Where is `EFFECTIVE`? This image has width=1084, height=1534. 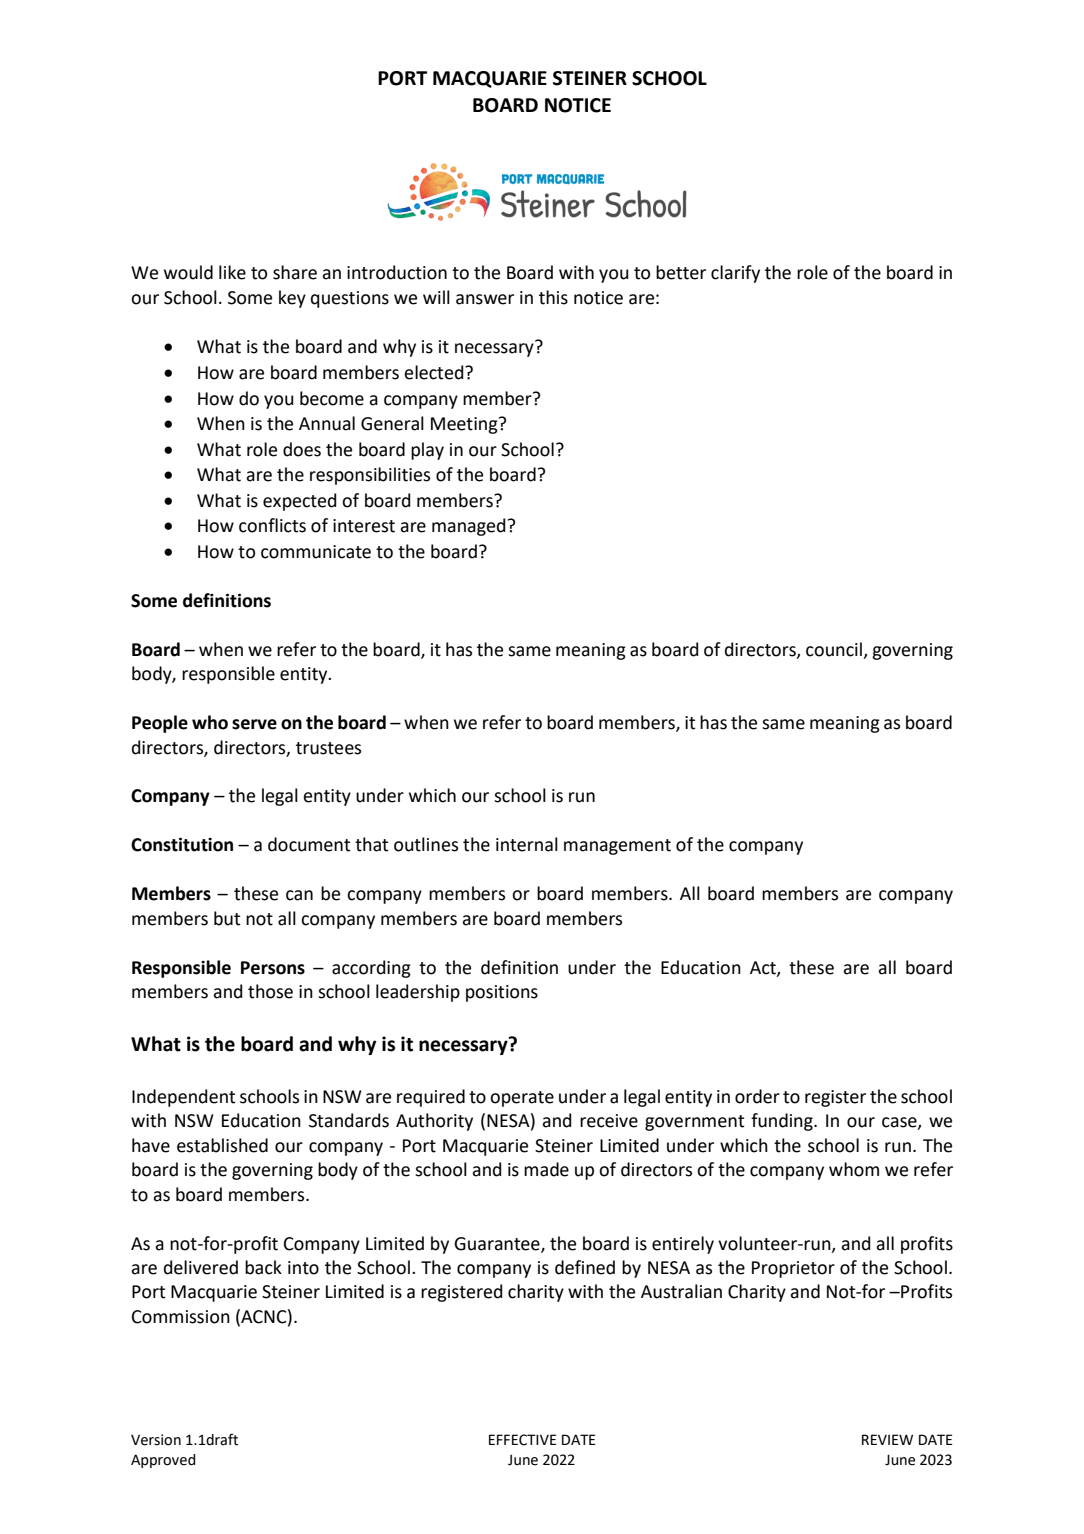
EFFECTIVE is located at coordinates (523, 1440).
